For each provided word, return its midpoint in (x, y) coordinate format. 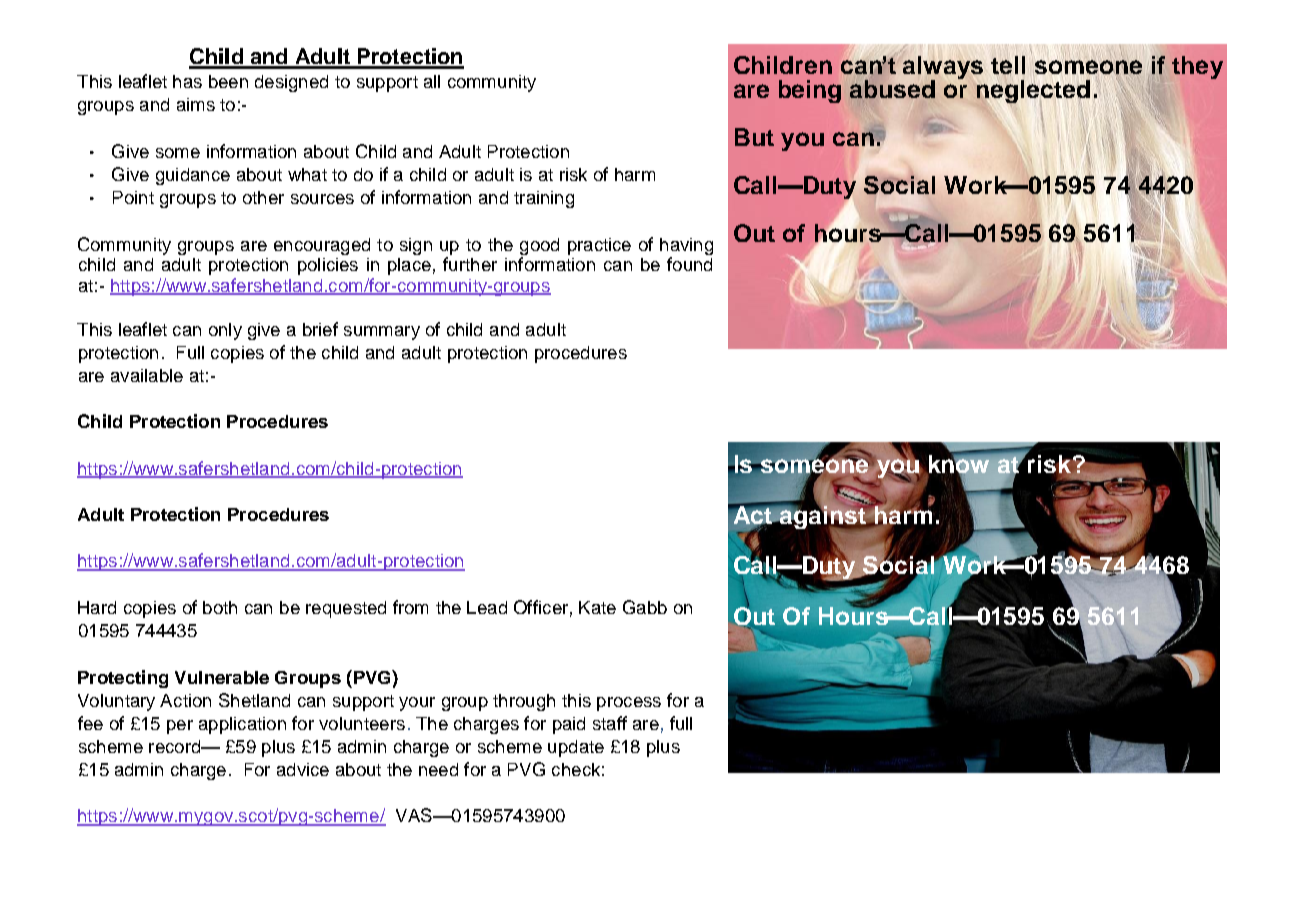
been (228, 81)
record (175, 746)
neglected (1033, 93)
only (225, 331)
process (629, 704)
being (810, 91)
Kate (597, 607)
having (686, 246)
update (576, 748)
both (220, 607)
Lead (487, 607)
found (689, 264)
